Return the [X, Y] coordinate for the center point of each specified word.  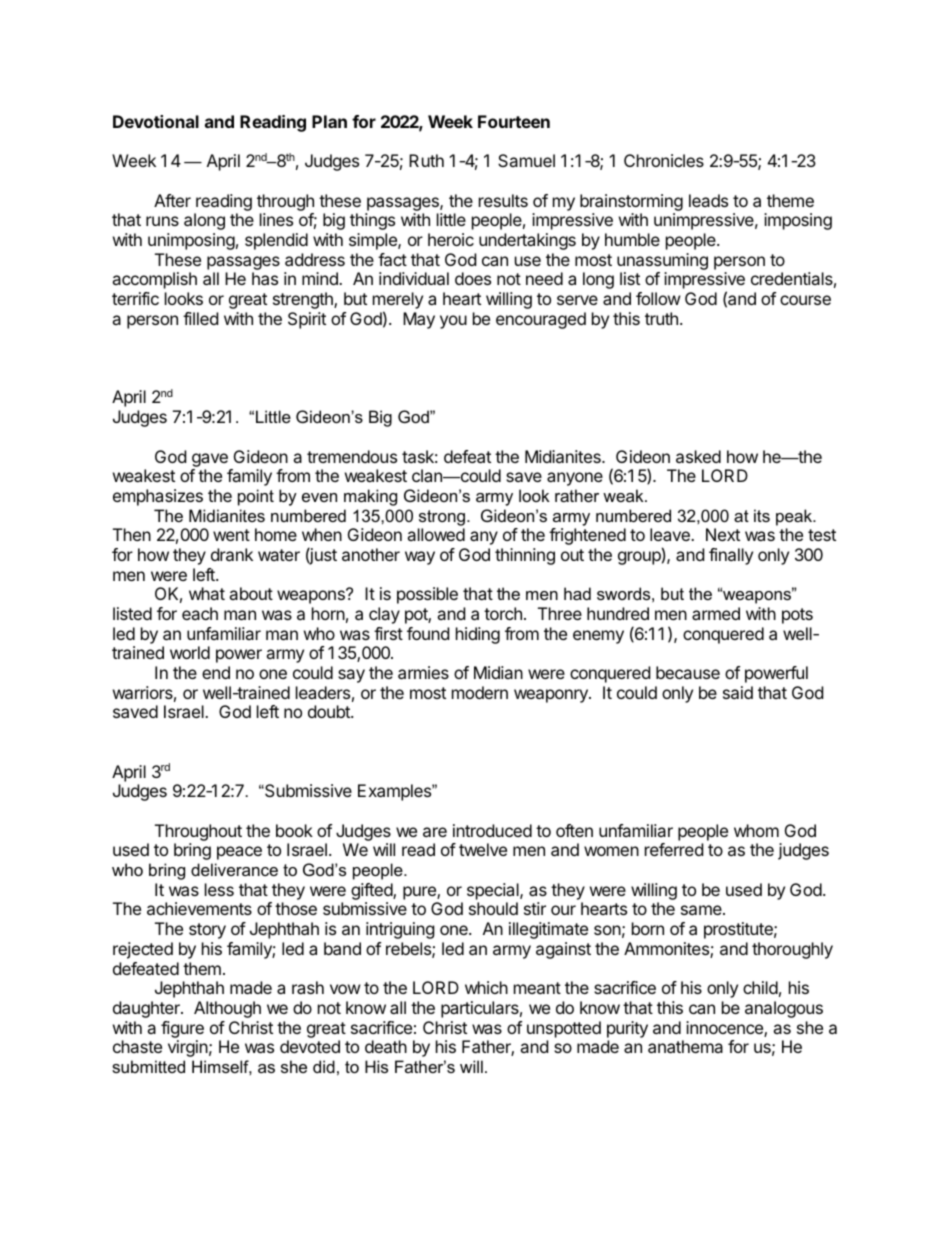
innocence [725, 1029]
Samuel [526, 160]
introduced [492, 830]
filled [200, 318]
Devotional [156, 121]
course [805, 300]
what [207, 593]
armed [716, 613]
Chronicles [664, 160]
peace [239, 853]
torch [503, 613]
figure [182, 1029]
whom [756, 830]
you [453, 322]
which [486, 987]
